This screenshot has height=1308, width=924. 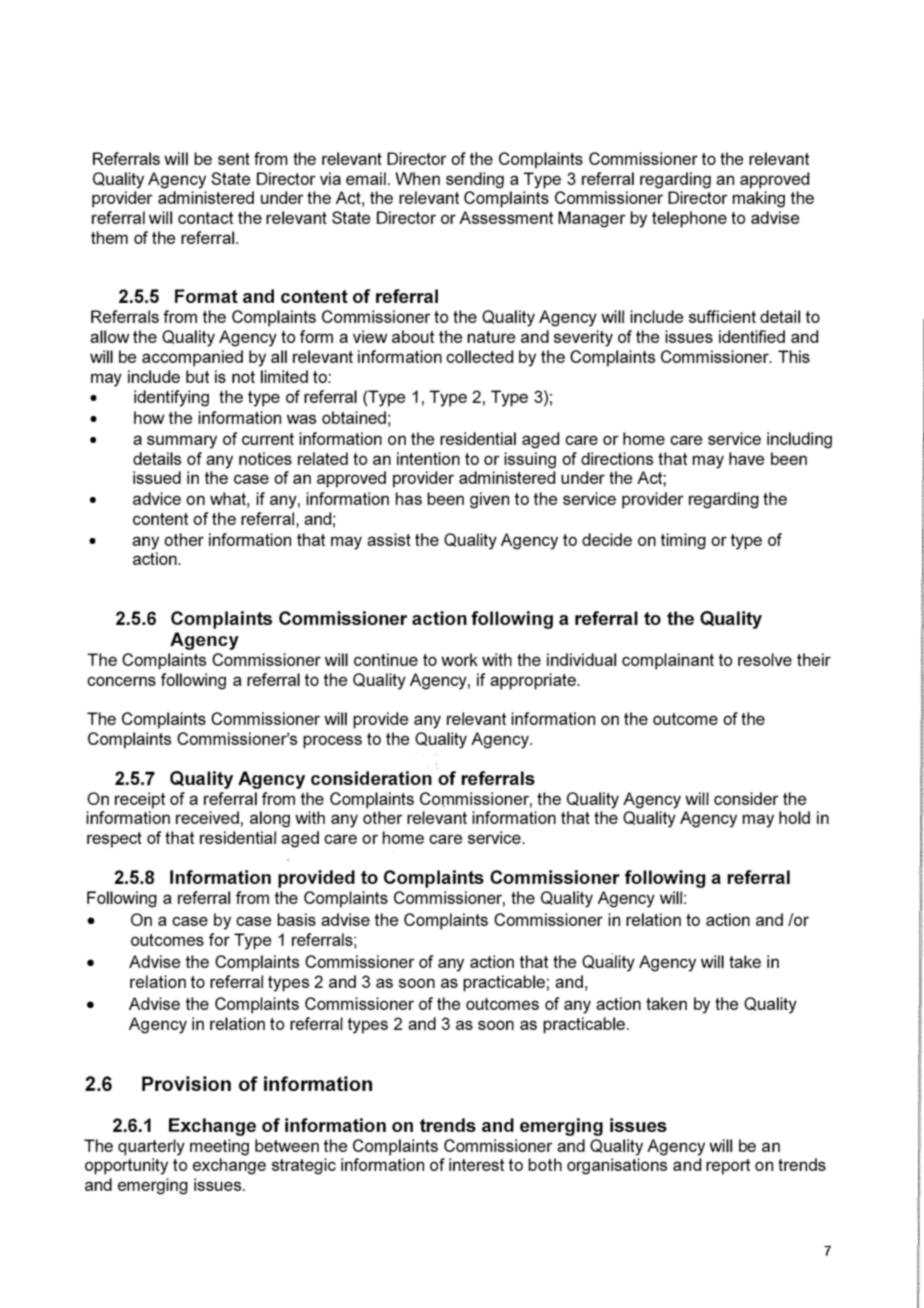 I want to click on sending, so click(x=475, y=180).
